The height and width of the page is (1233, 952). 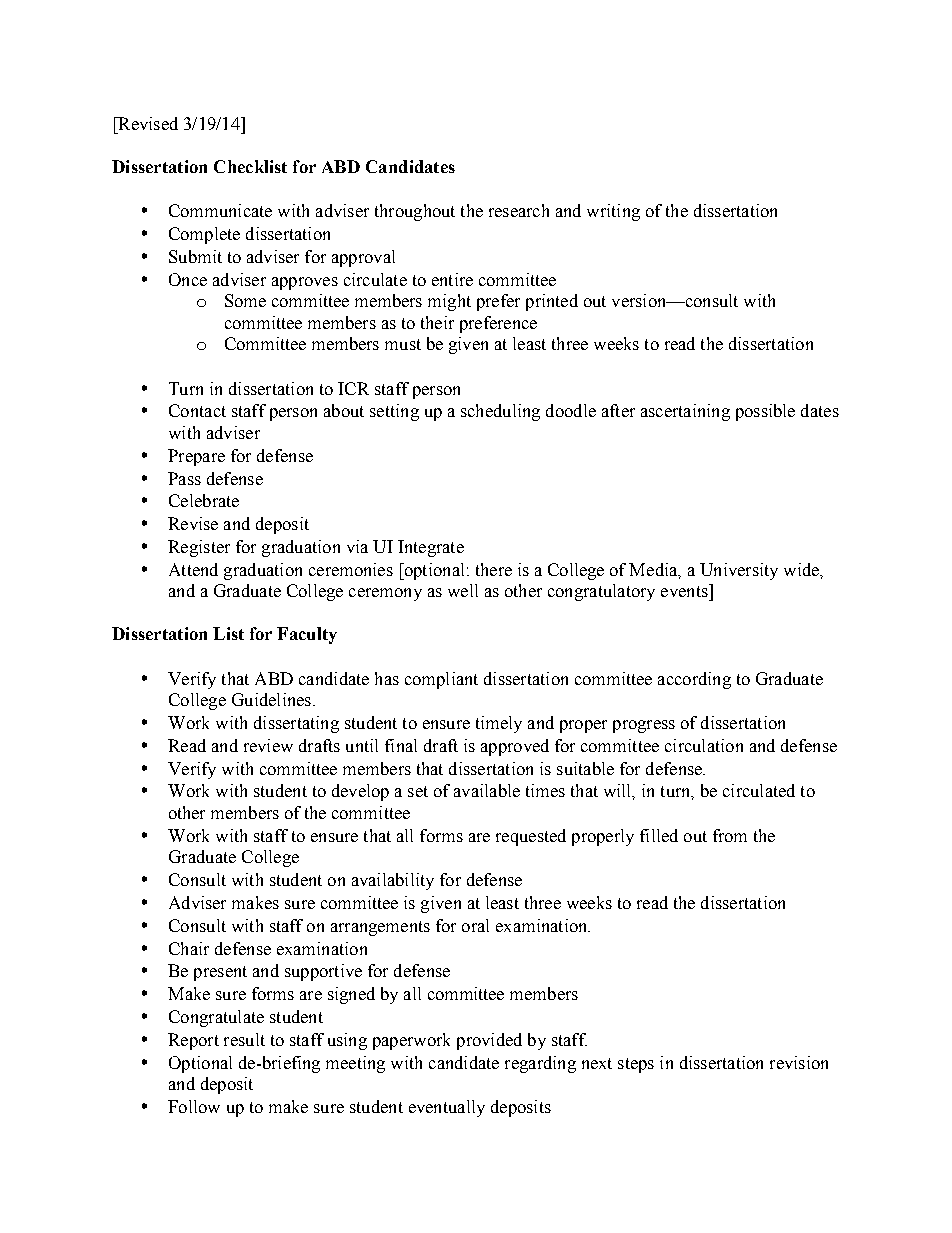 What do you see at coordinates (475, 925) in the page?
I see `oral` at bounding box center [475, 925].
